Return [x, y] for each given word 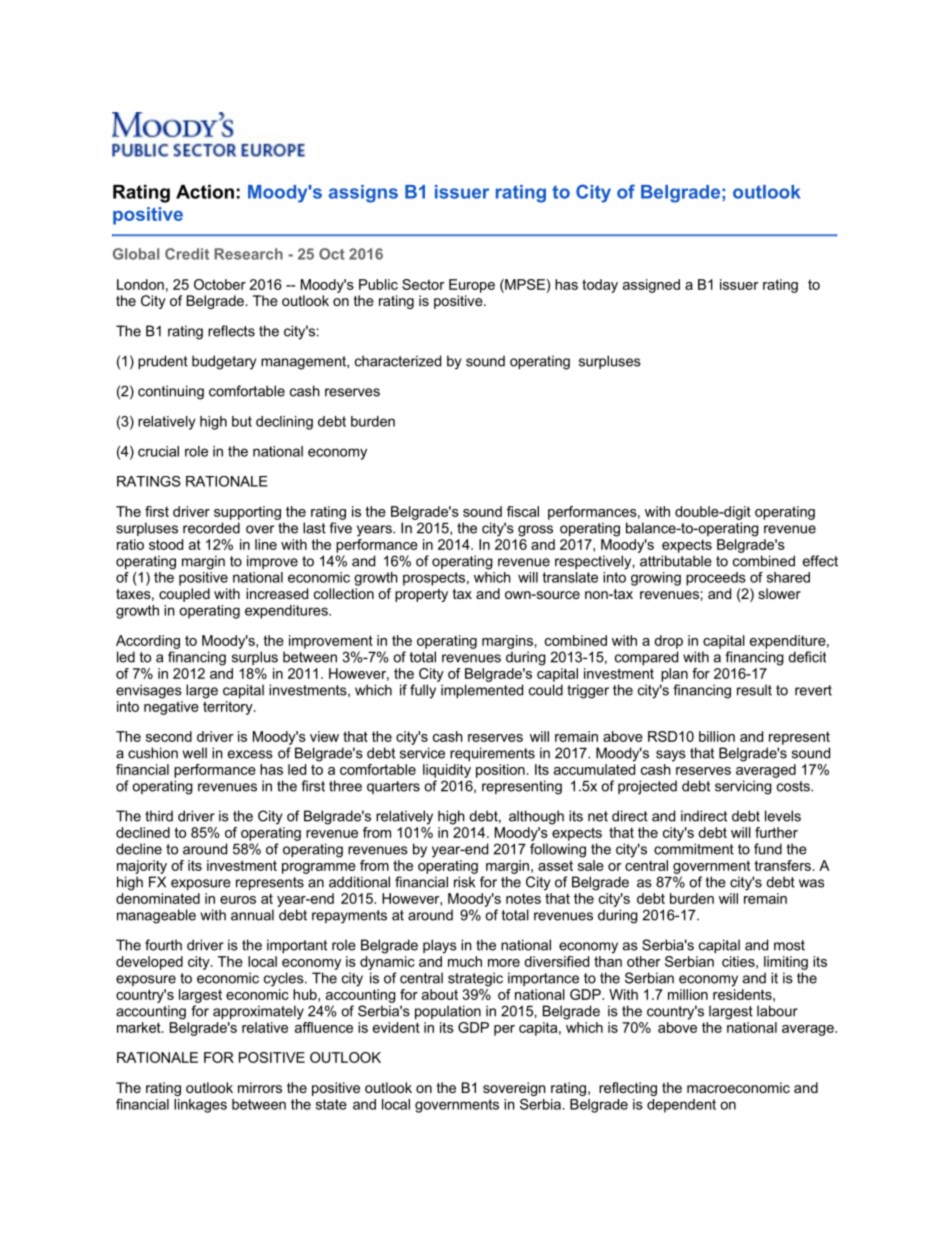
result [754, 690]
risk [464, 882]
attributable [676, 561]
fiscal [523, 511]
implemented [482, 691]
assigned [651, 286]
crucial [158, 451]
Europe [472, 286]
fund [768, 849]
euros [238, 900]
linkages [200, 1106]
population [448, 1012]
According [148, 642]
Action [205, 192]
